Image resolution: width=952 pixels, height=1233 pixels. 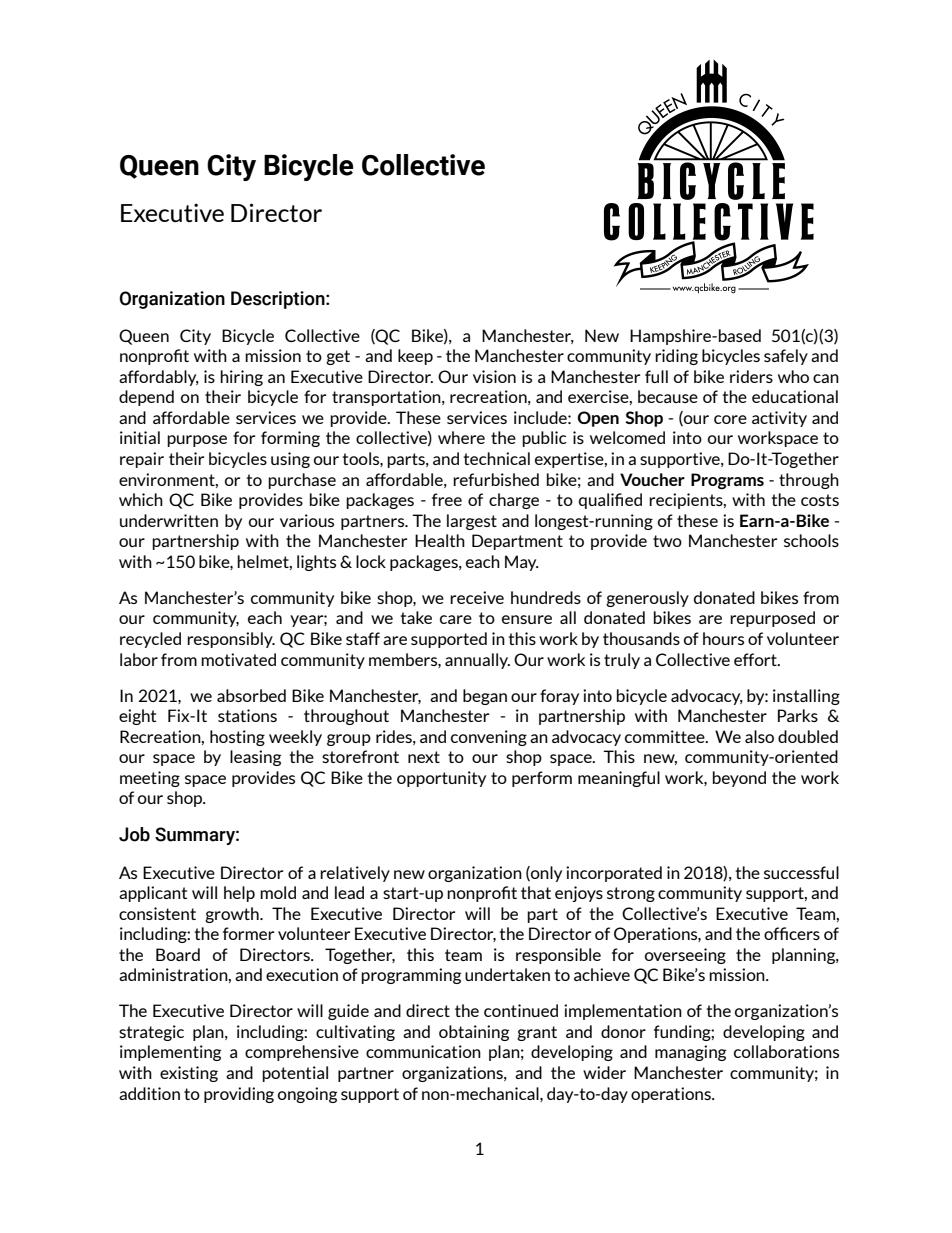 I want to click on Job, so click(x=134, y=834).
